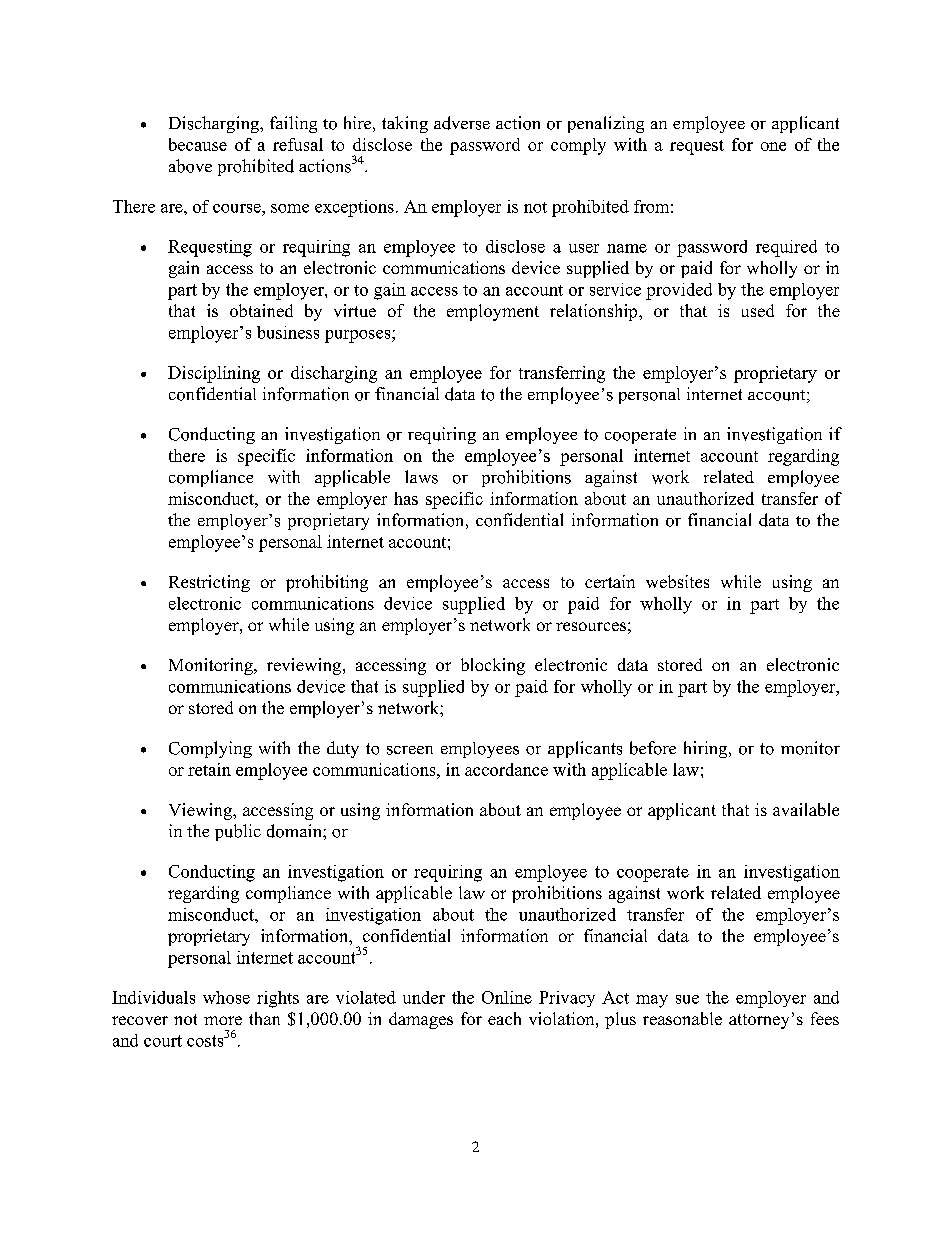 The width and height of the image is (952, 1233). I want to click on because, so click(198, 144).
